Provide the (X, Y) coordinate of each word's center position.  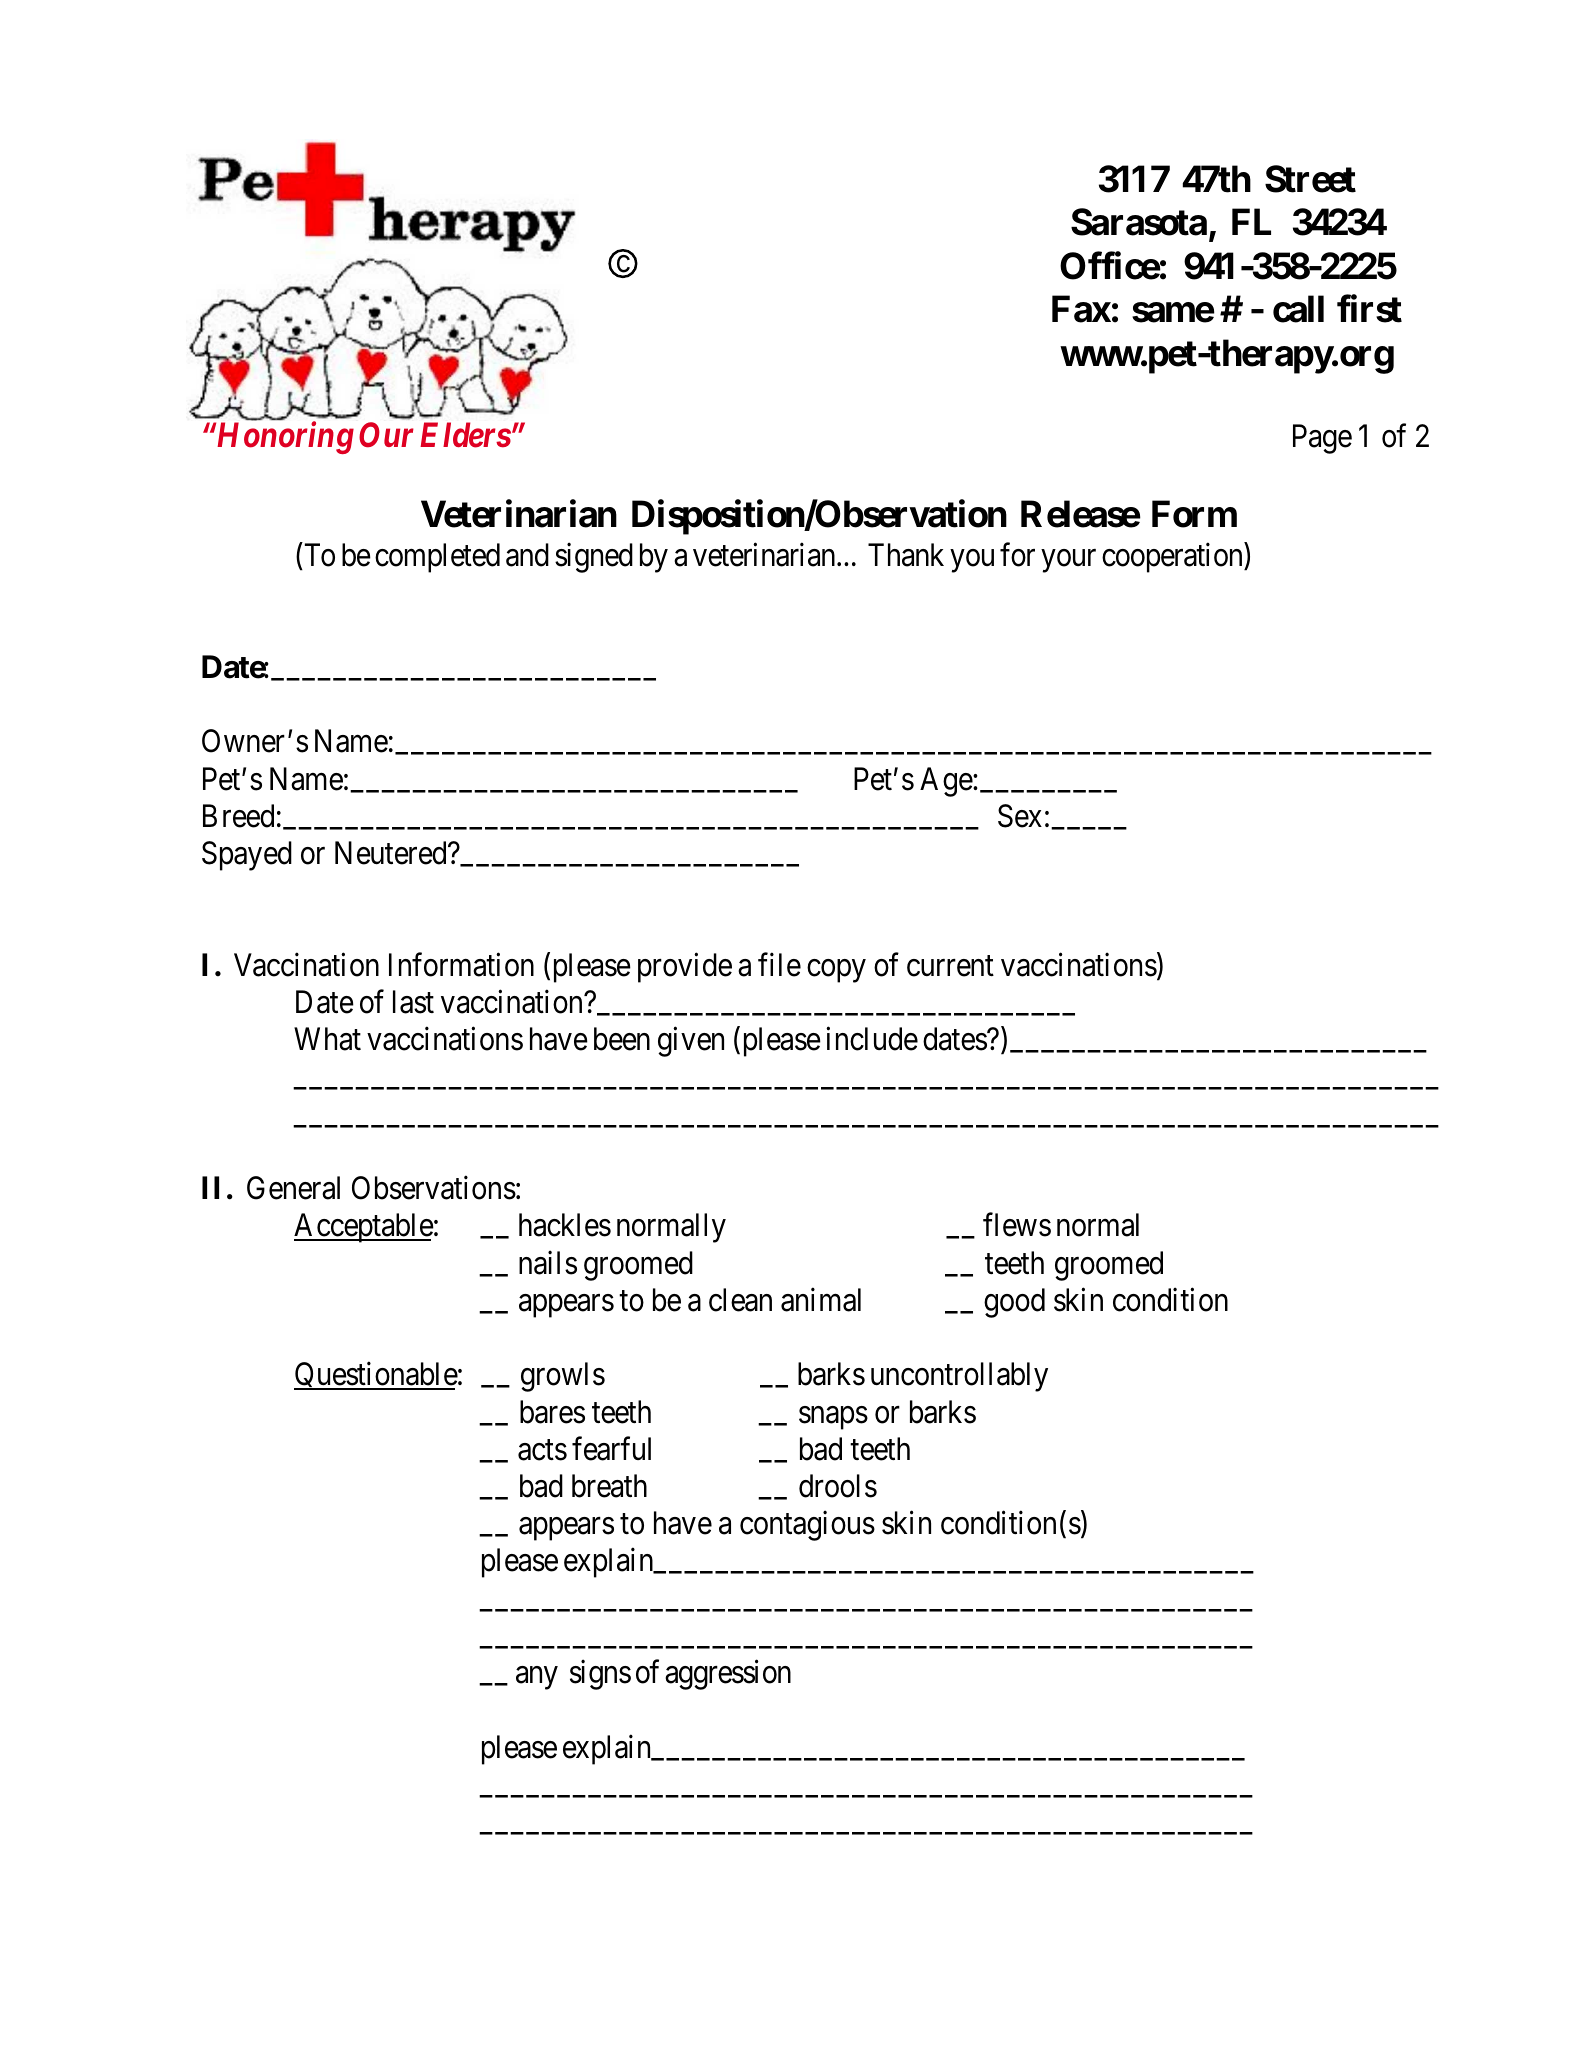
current (950, 966)
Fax (1081, 309)
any (537, 1678)
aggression (728, 1675)
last (413, 1002)
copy (836, 971)
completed (437, 558)
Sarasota (1139, 222)
